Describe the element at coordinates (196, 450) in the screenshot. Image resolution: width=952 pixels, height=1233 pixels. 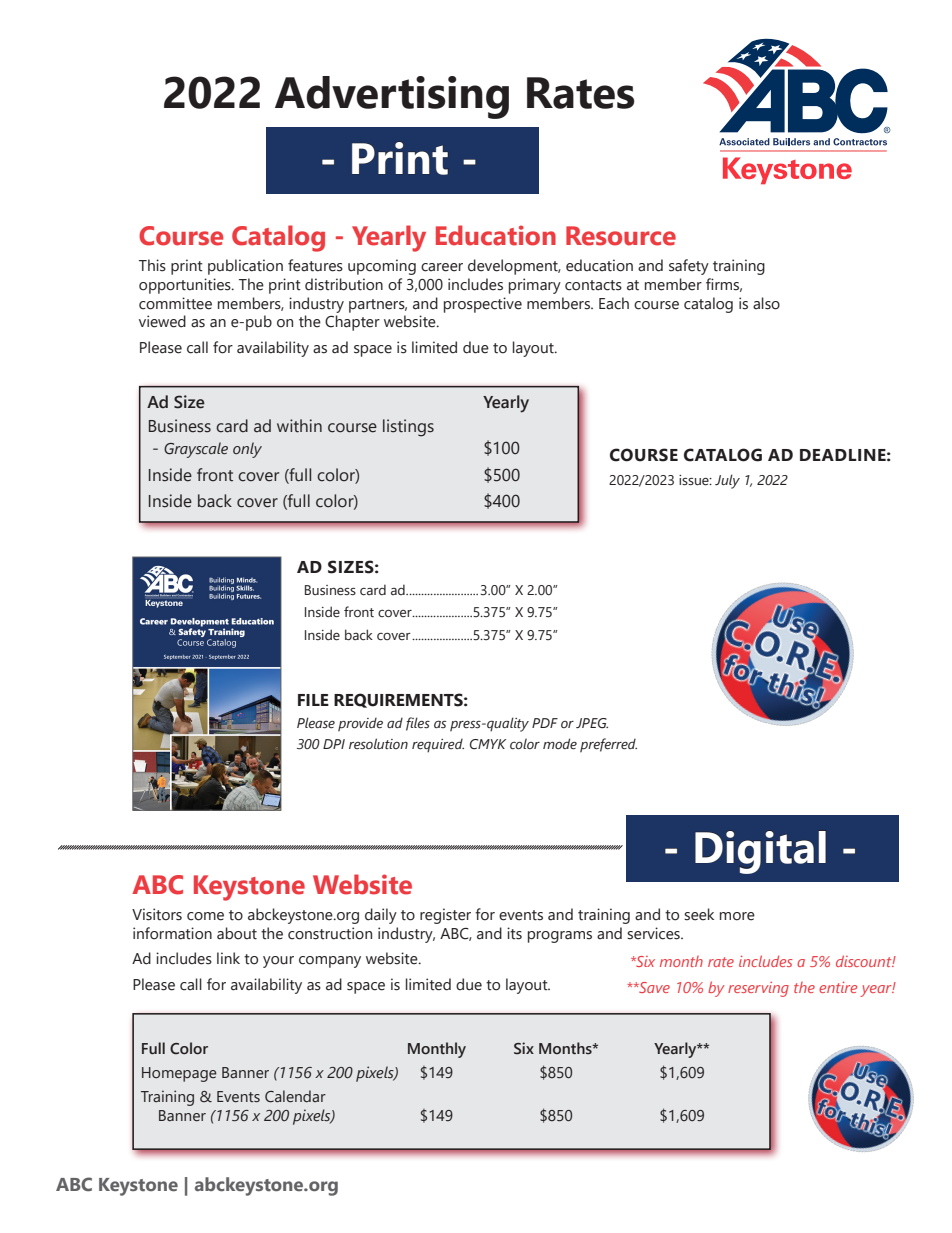
I see `Grayscale` at that location.
